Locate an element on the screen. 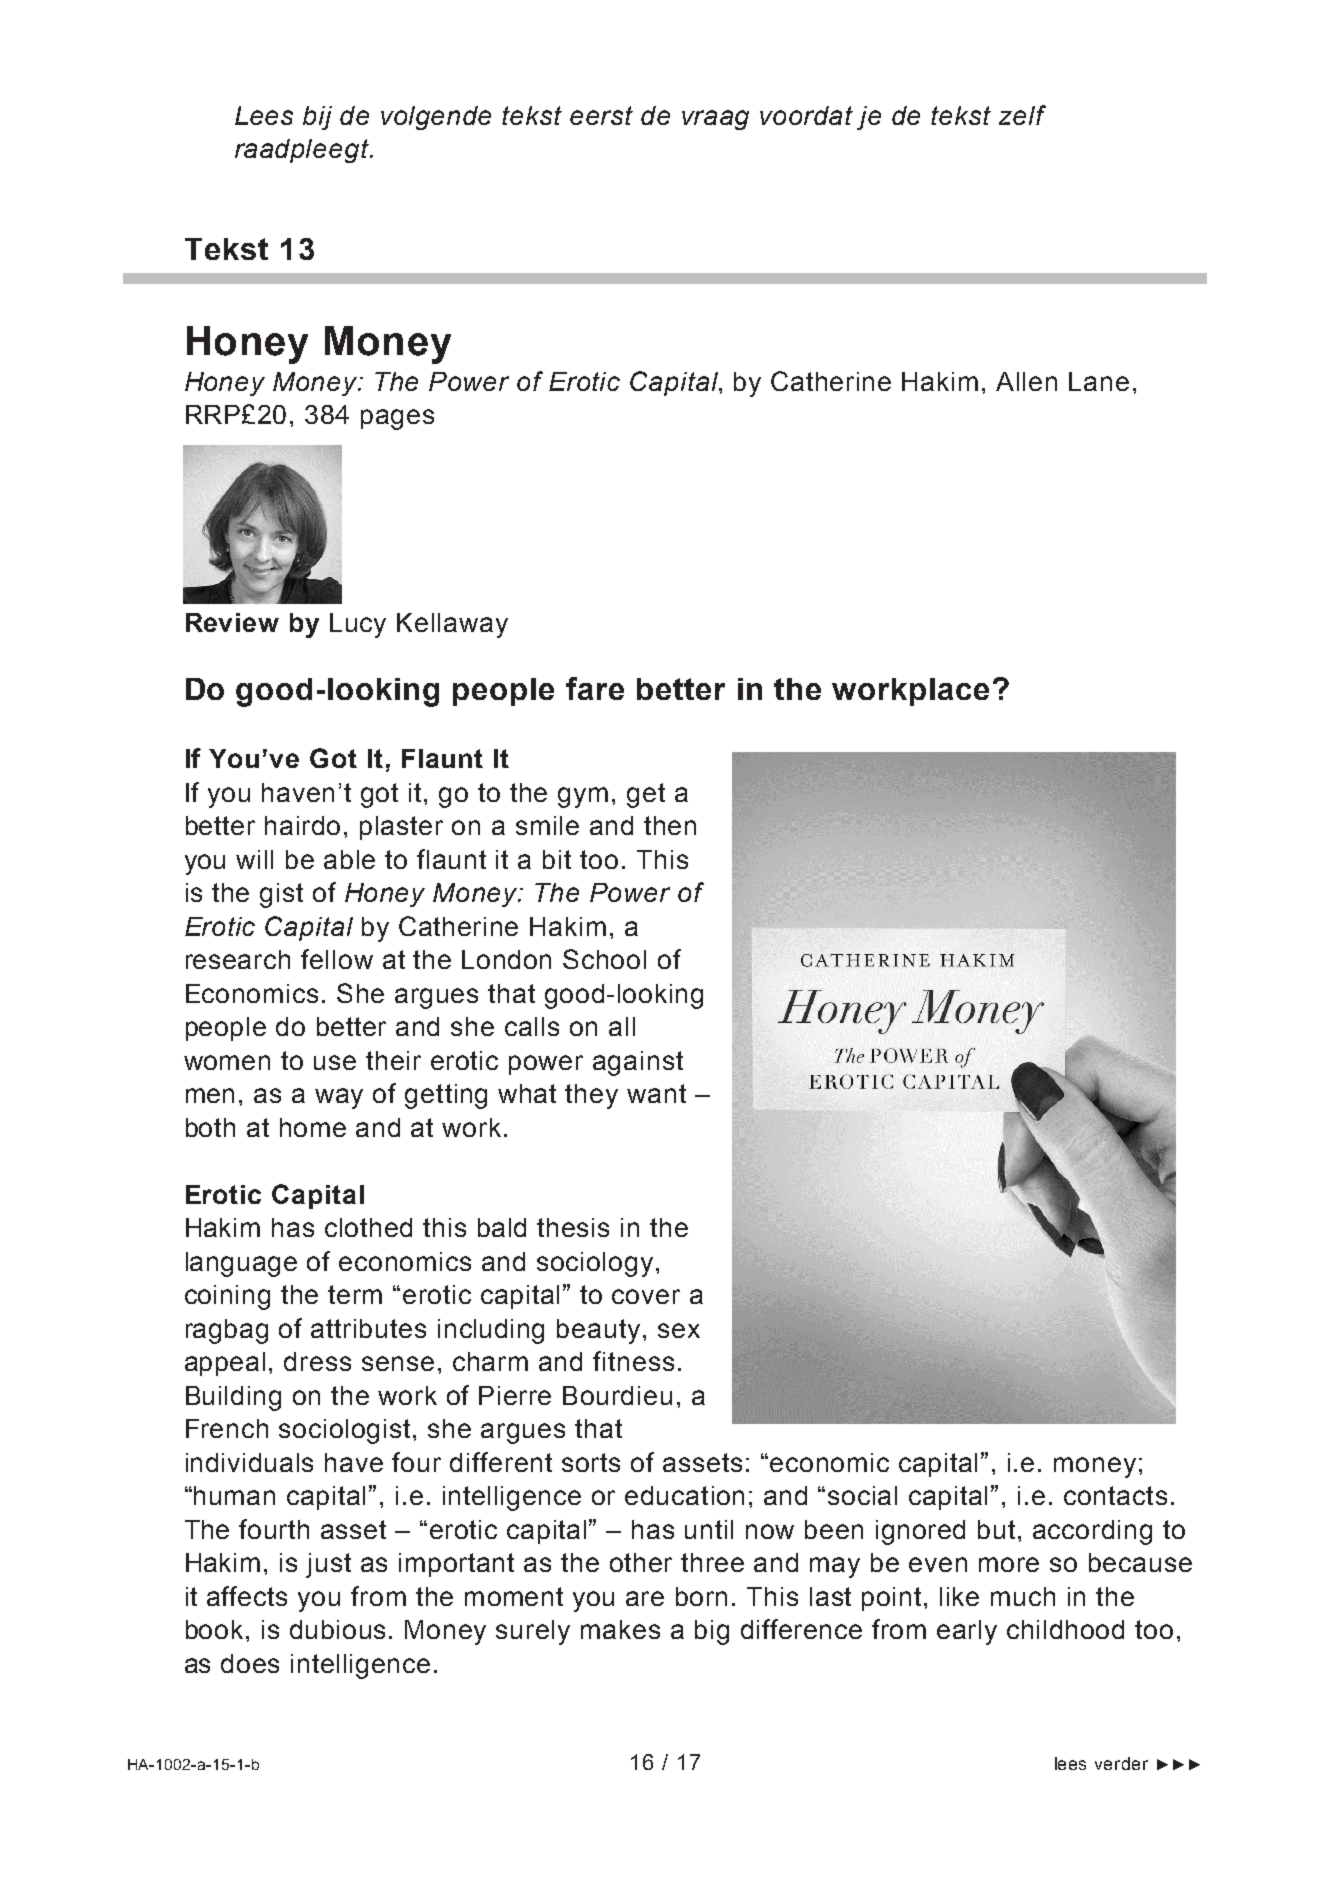 Image resolution: width=1330 pixels, height=1881 pixels. cover is located at coordinates (646, 1296).
